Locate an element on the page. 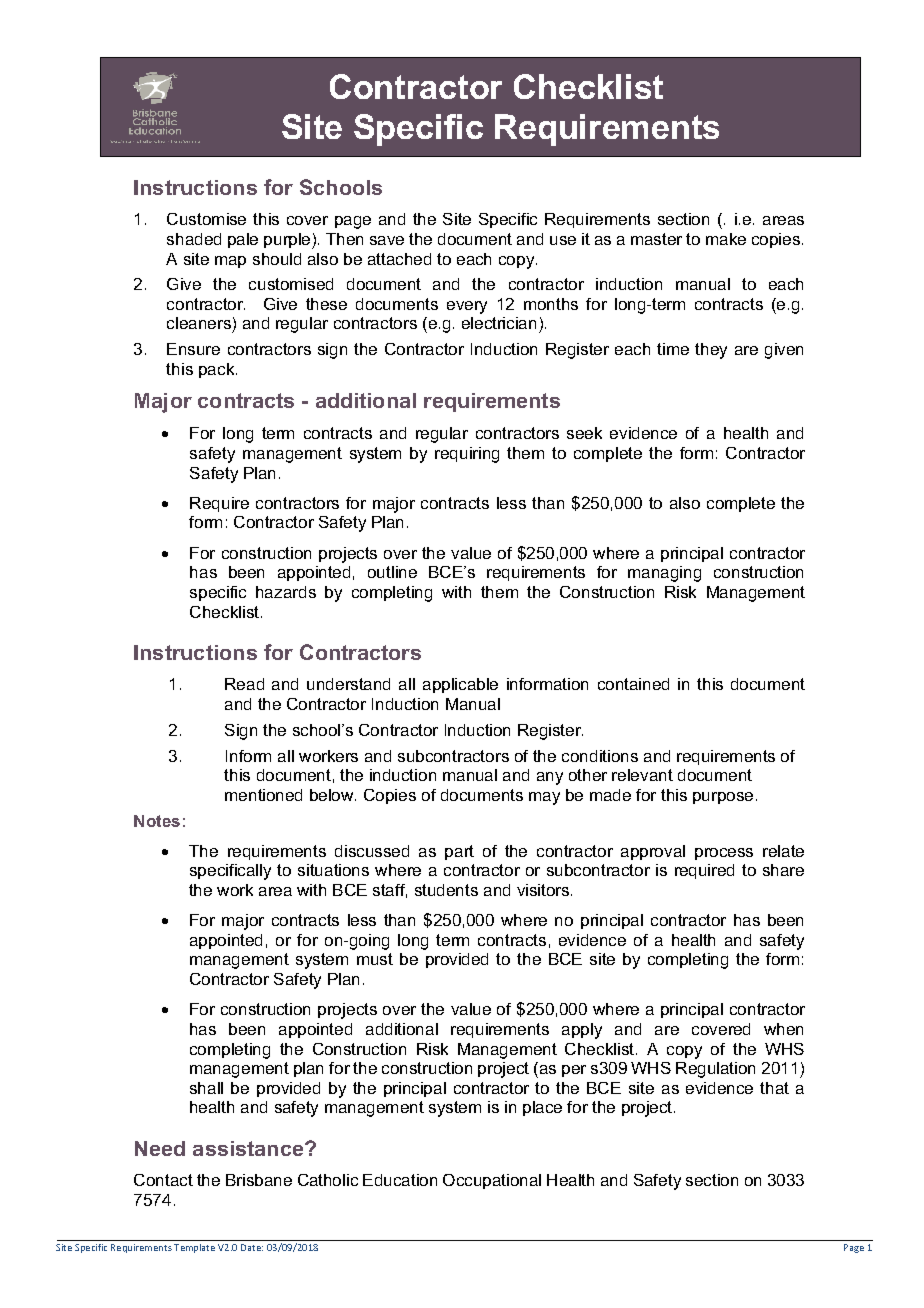 This document has width=924, height=1308. when is located at coordinates (783, 1029).
